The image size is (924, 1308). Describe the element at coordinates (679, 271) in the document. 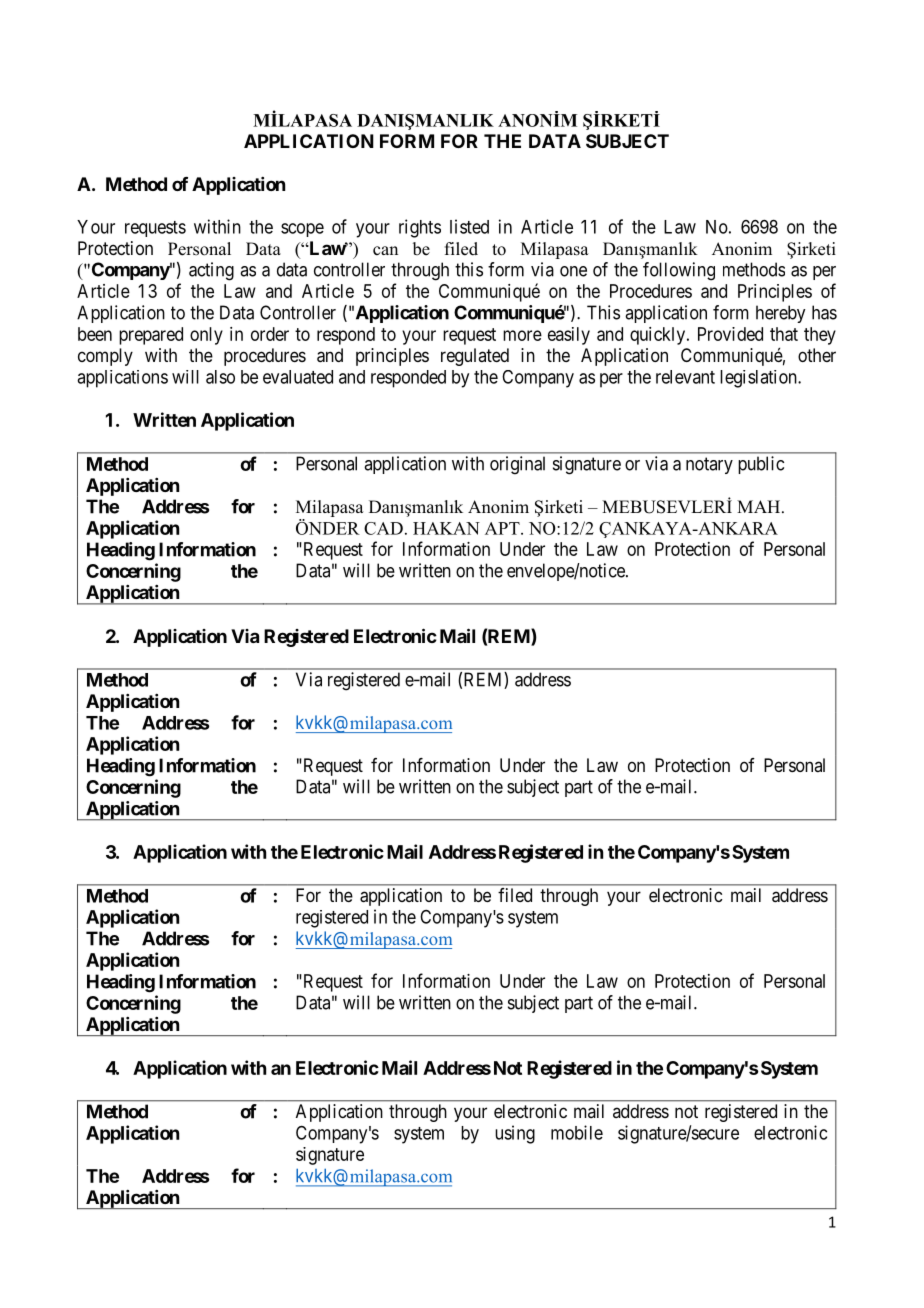

I see `following` at that location.
